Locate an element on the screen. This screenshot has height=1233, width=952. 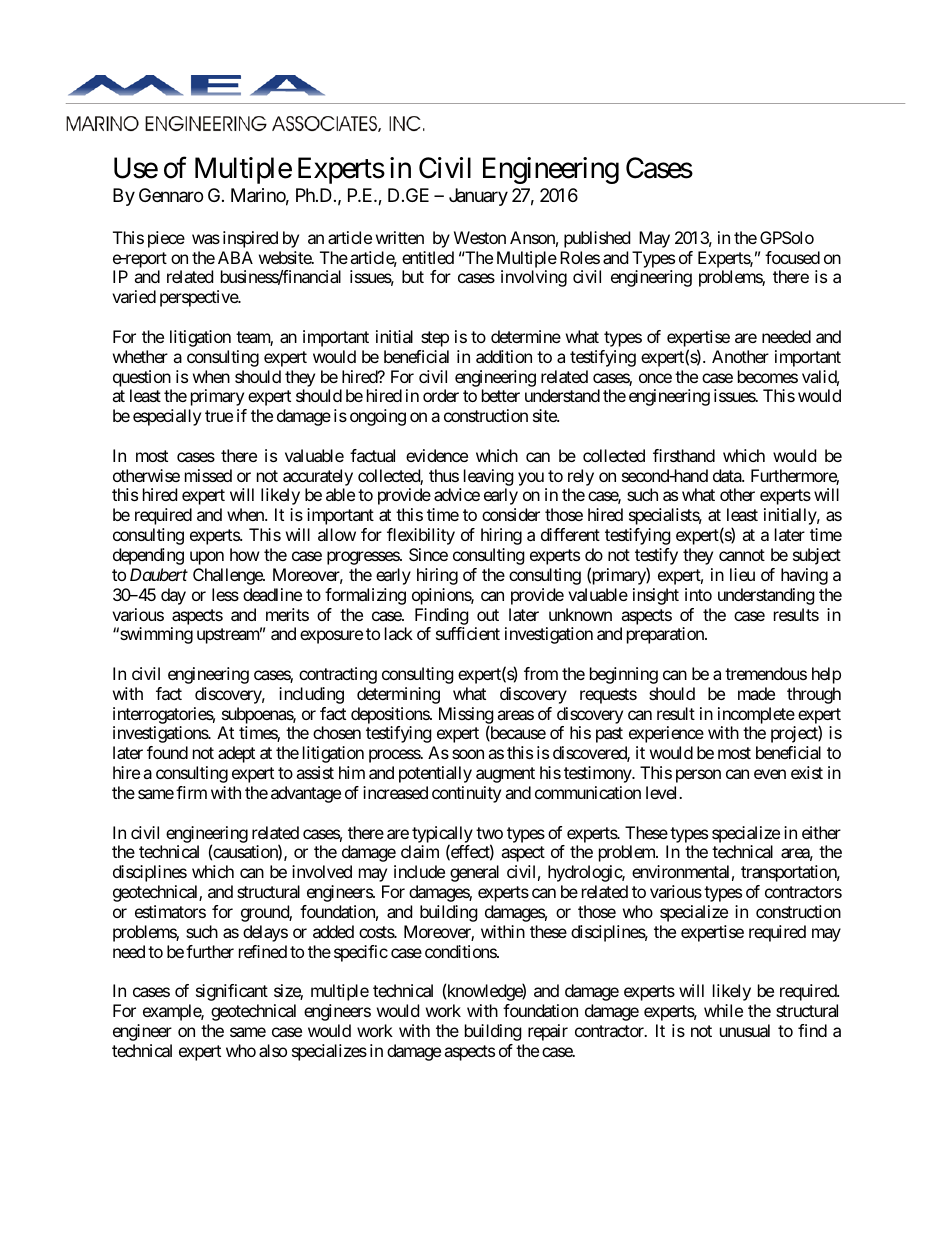
Weston is located at coordinates (480, 237).
